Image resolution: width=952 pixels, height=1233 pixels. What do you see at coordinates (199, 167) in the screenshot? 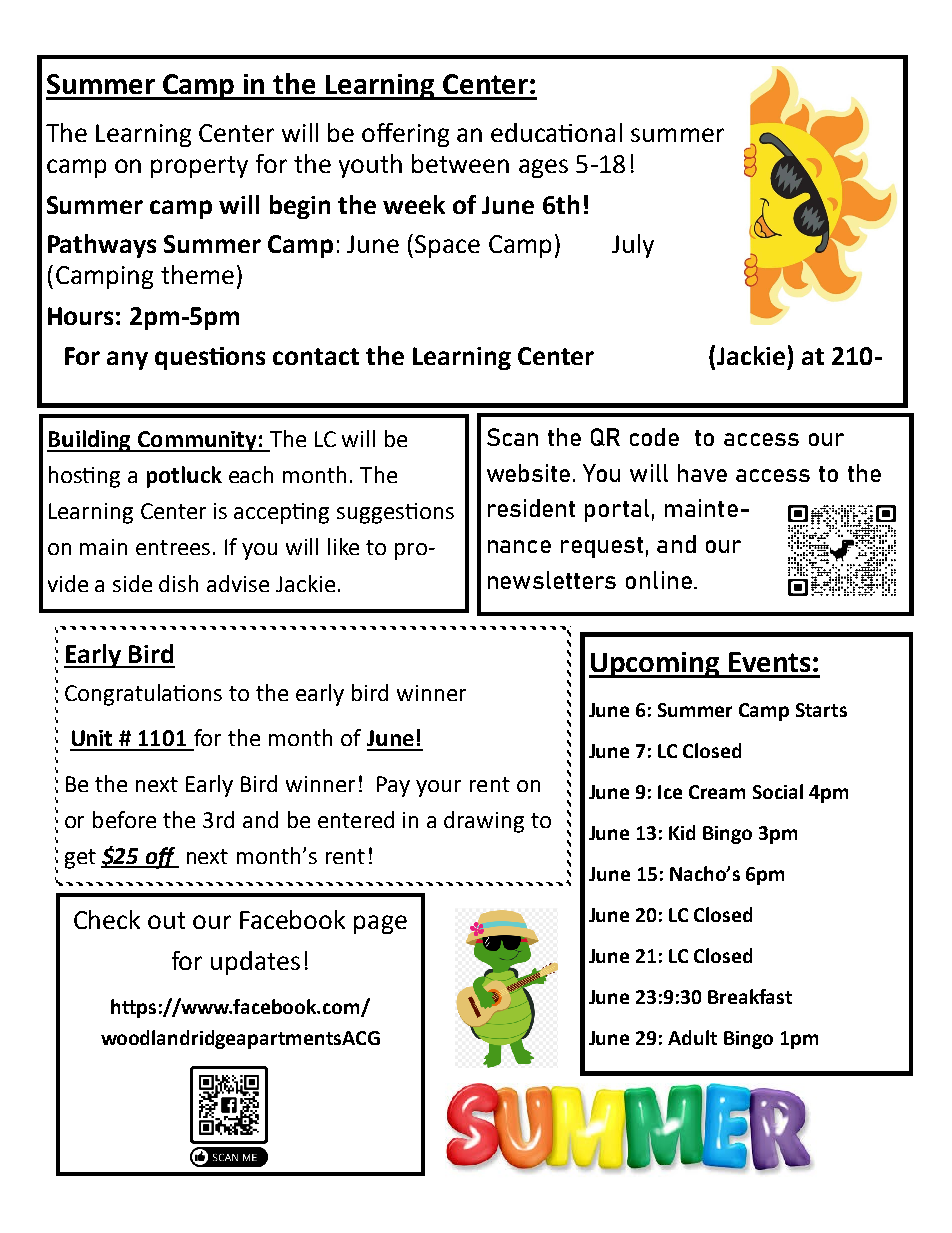
I see `property` at bounding box center [199, 167].
